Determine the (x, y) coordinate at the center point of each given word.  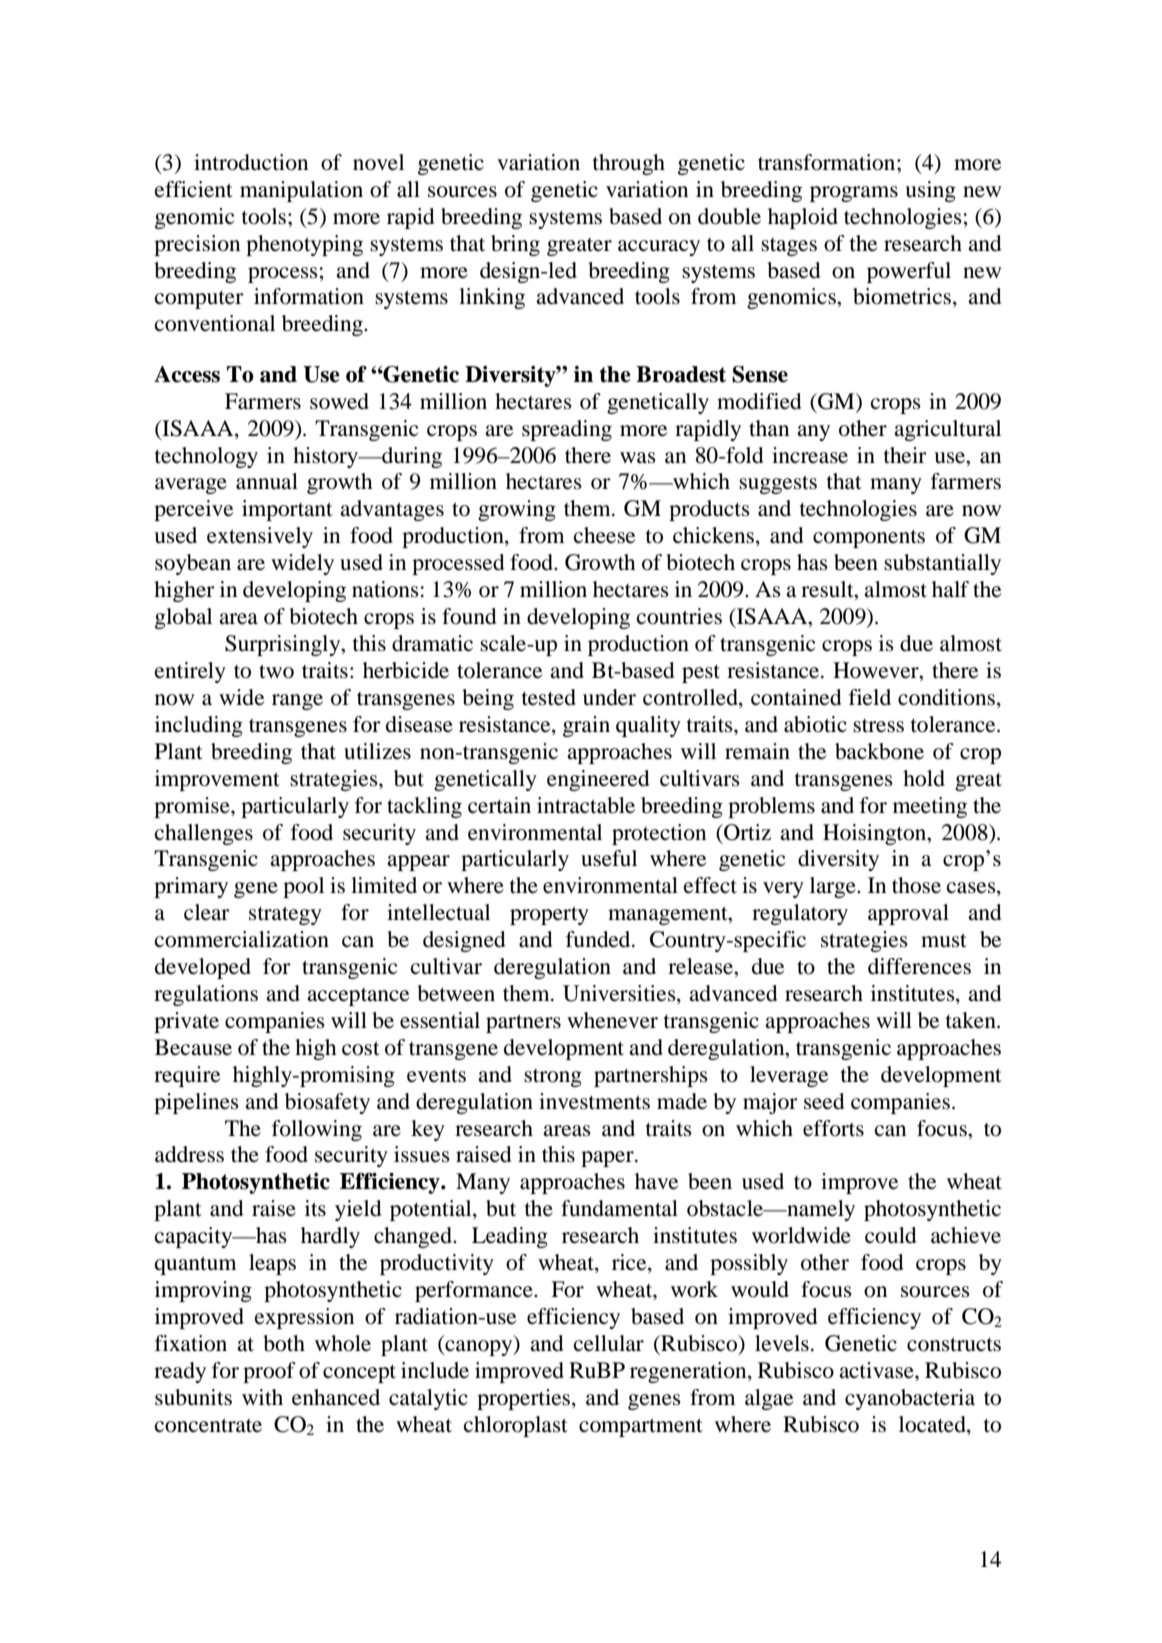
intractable (586, 805)
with (262, 1397)
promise (193, 807)
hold (924, 778)
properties (525, 1399)
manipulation (301, 191)
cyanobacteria (910, 1399)
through (629, 164)
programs (854, 194)
